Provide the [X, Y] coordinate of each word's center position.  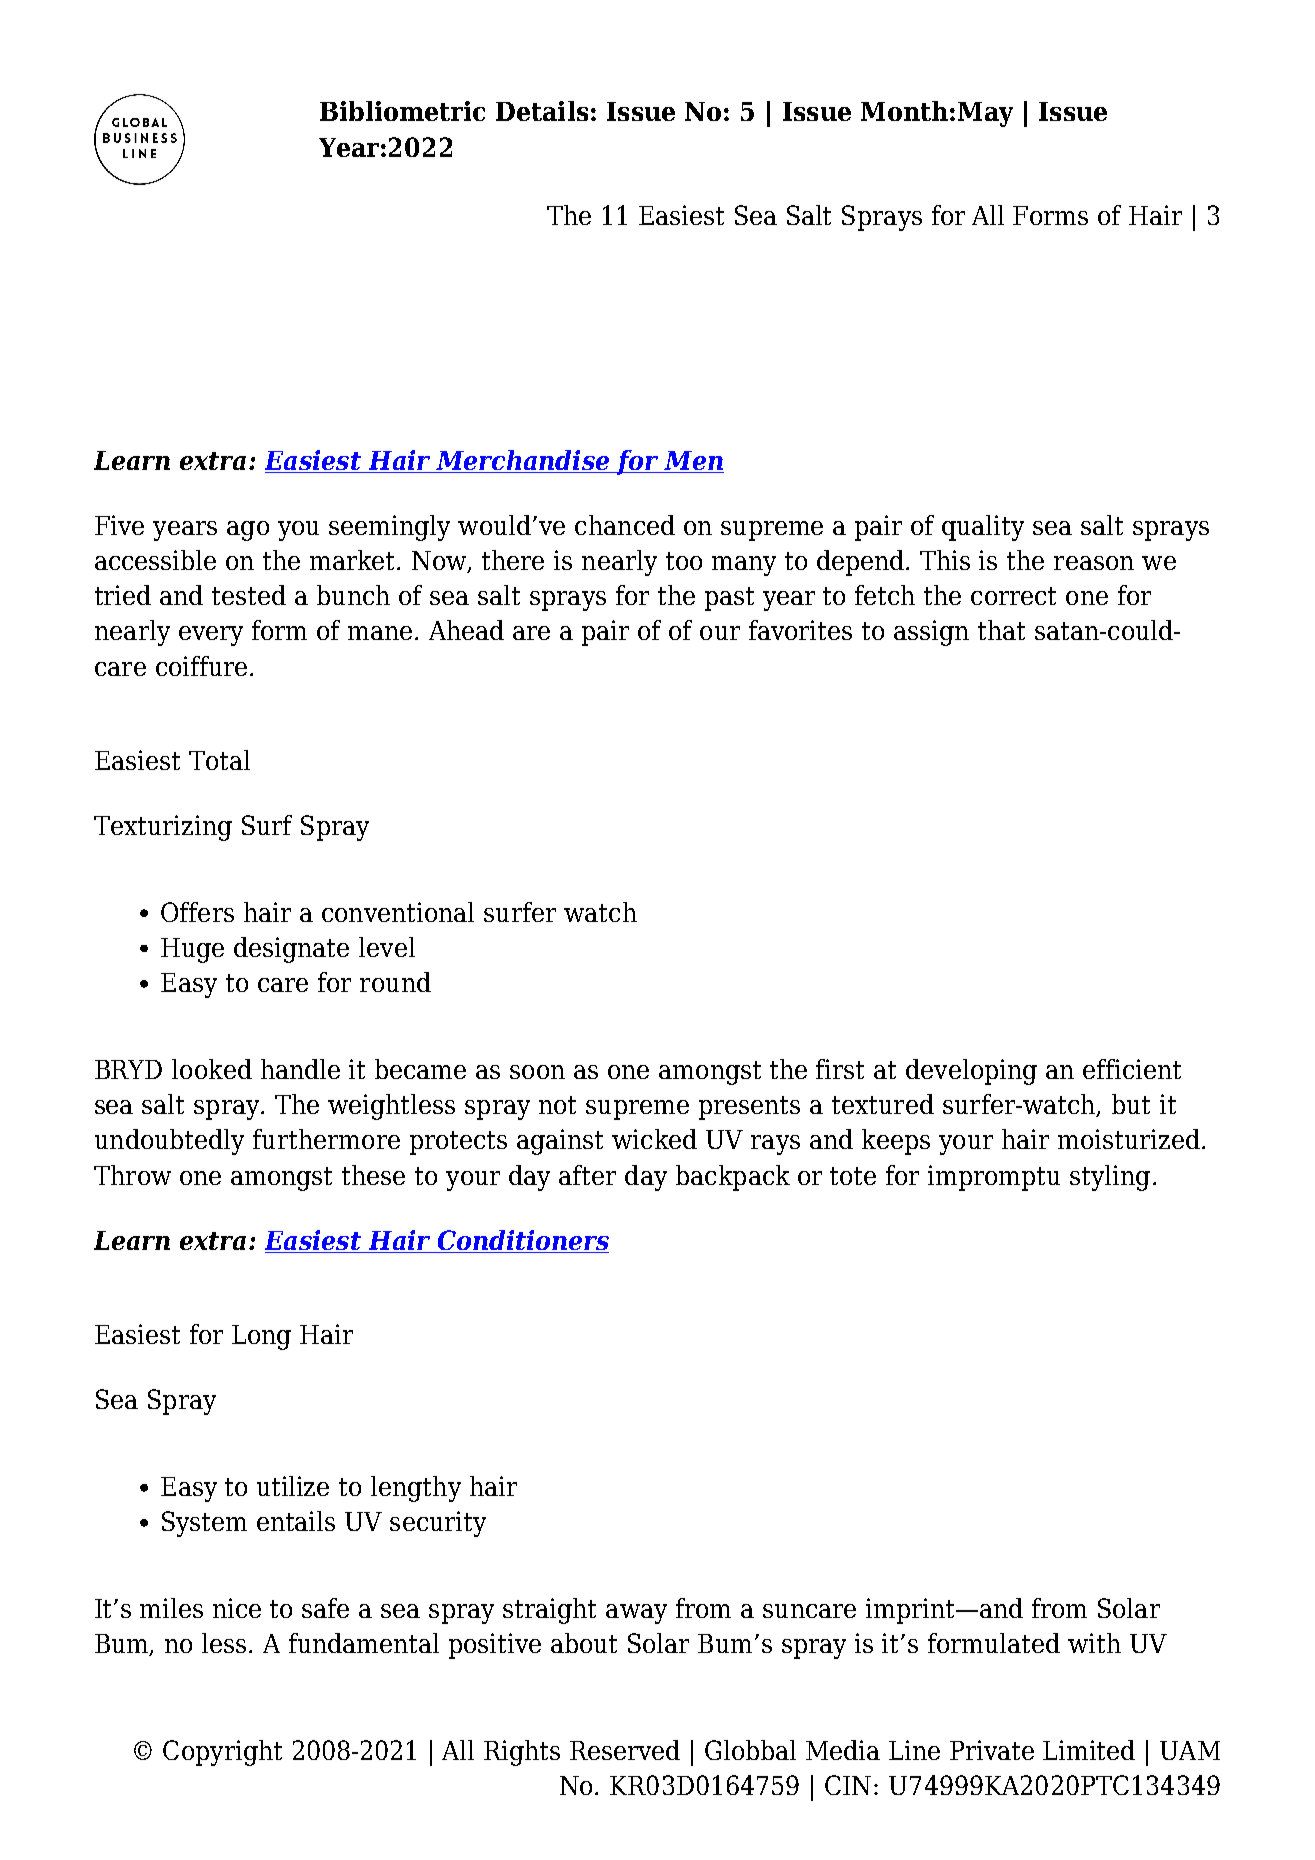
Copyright [222, 1753]
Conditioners [522, 1241]
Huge [192, 950]
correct [1013, 596]
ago [248, 531]
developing [971, 1072]
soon [537, 1072]
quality [983, 528]
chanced [625, 525]
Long [261, 1337]
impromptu [994, 1178]
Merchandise [523, 461]
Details [542, 111]
